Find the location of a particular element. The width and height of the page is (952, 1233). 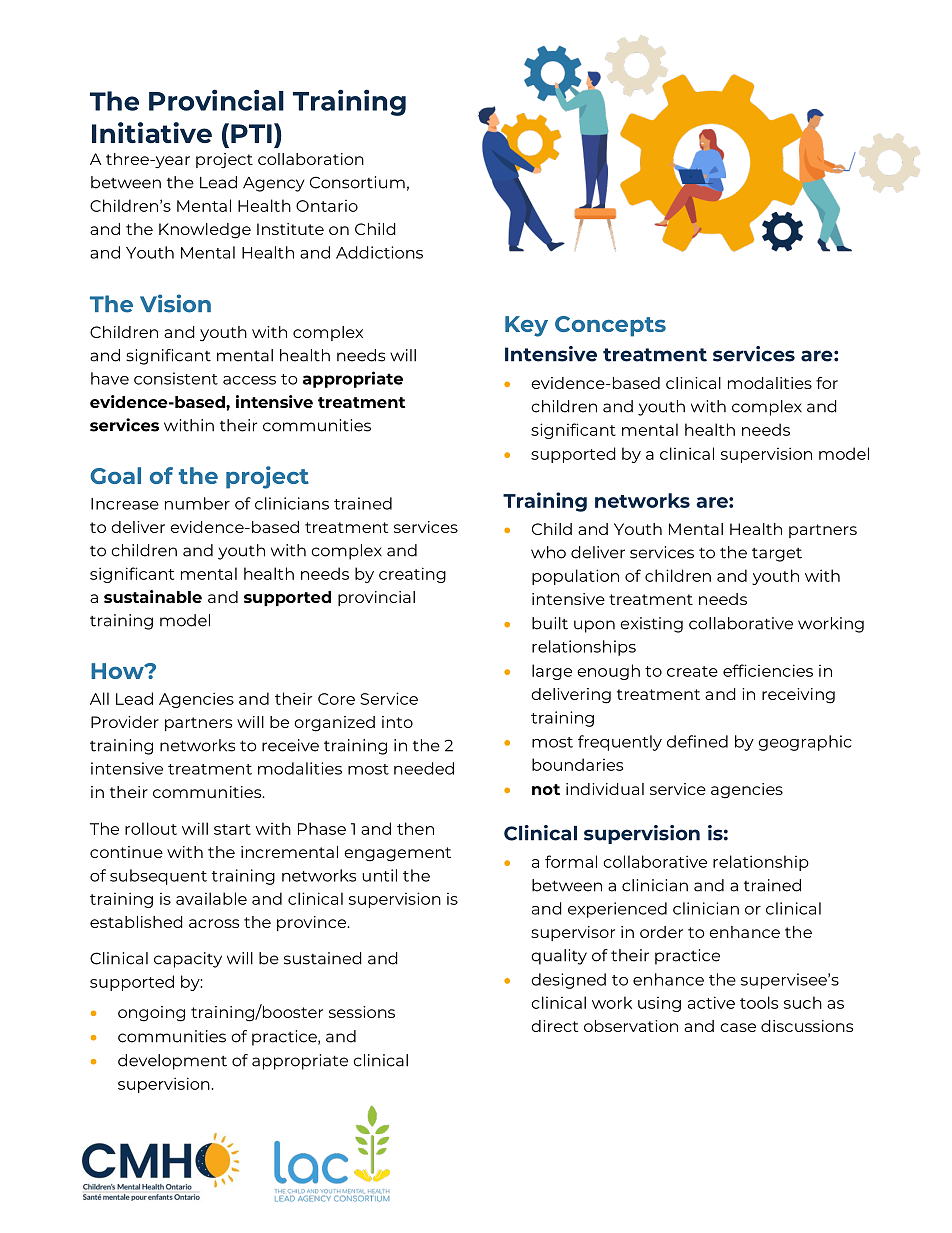

Concepts is located at coordinates (610, 326).
